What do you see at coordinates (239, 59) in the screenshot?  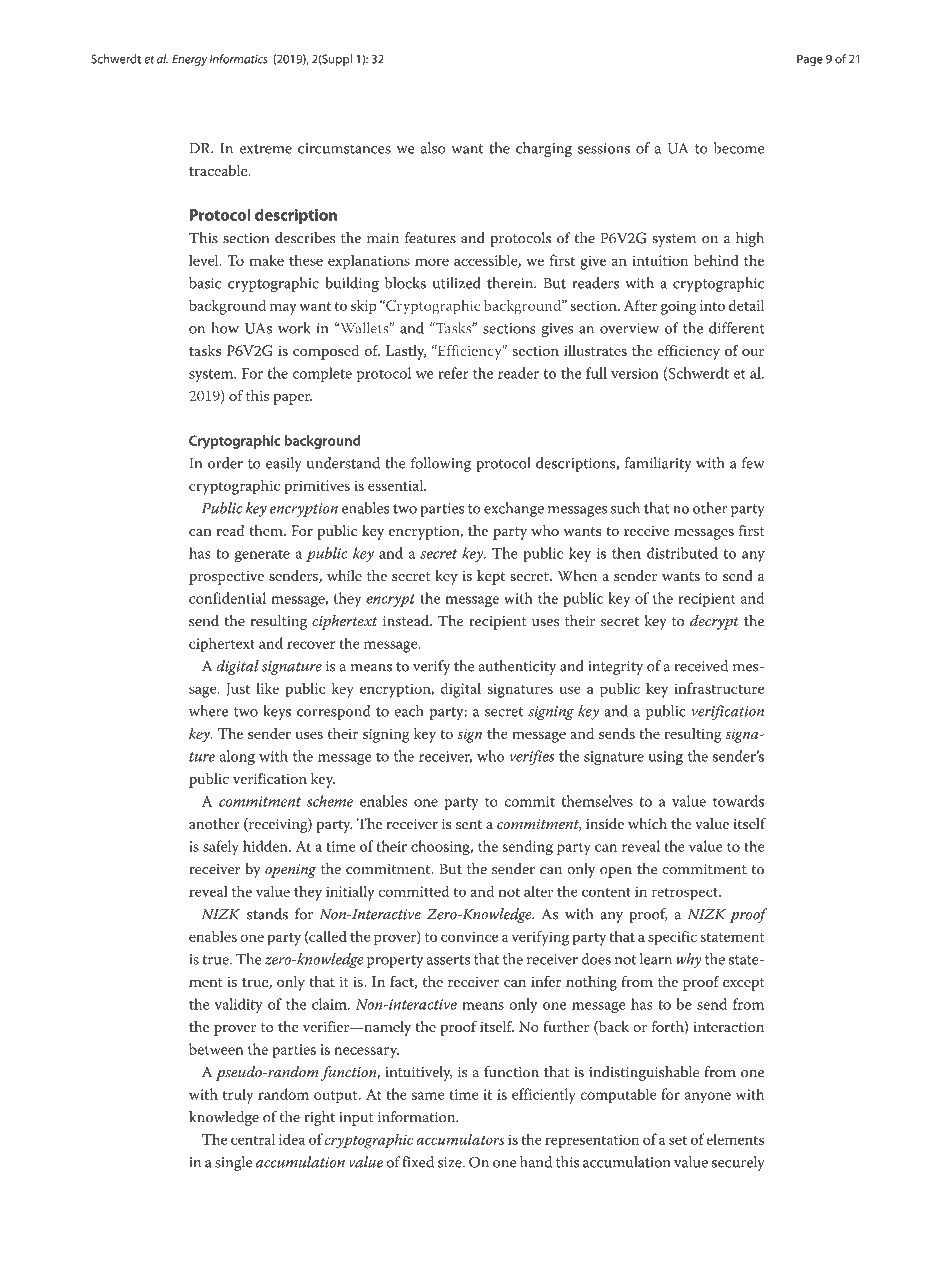 I see `Informatics` at bounding box center [239, 59].
